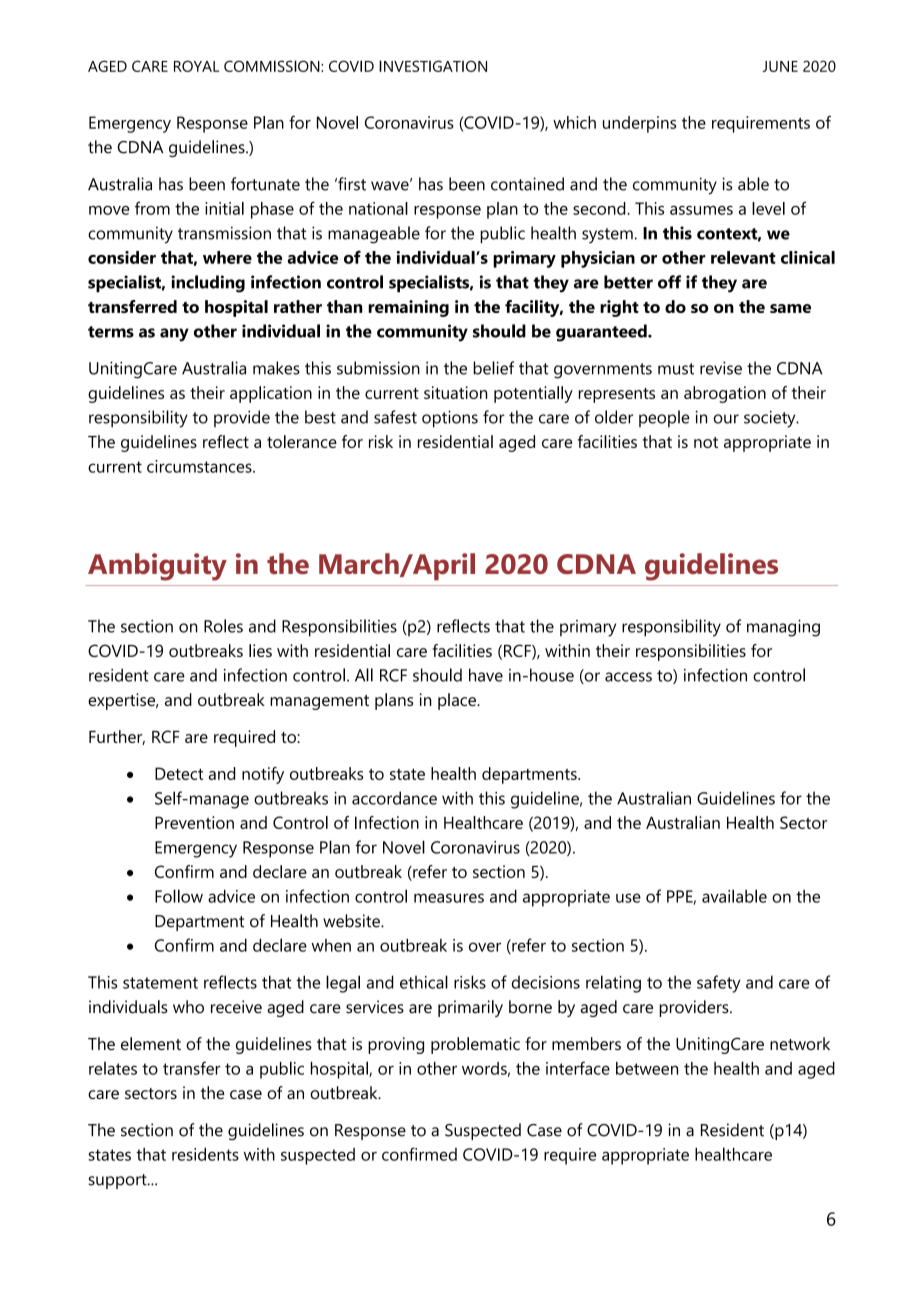 This screenshot has height=1308, width=924. Describe the element at coordinates (780, 66) in the screenshot. I see `JUNE` at that location.
